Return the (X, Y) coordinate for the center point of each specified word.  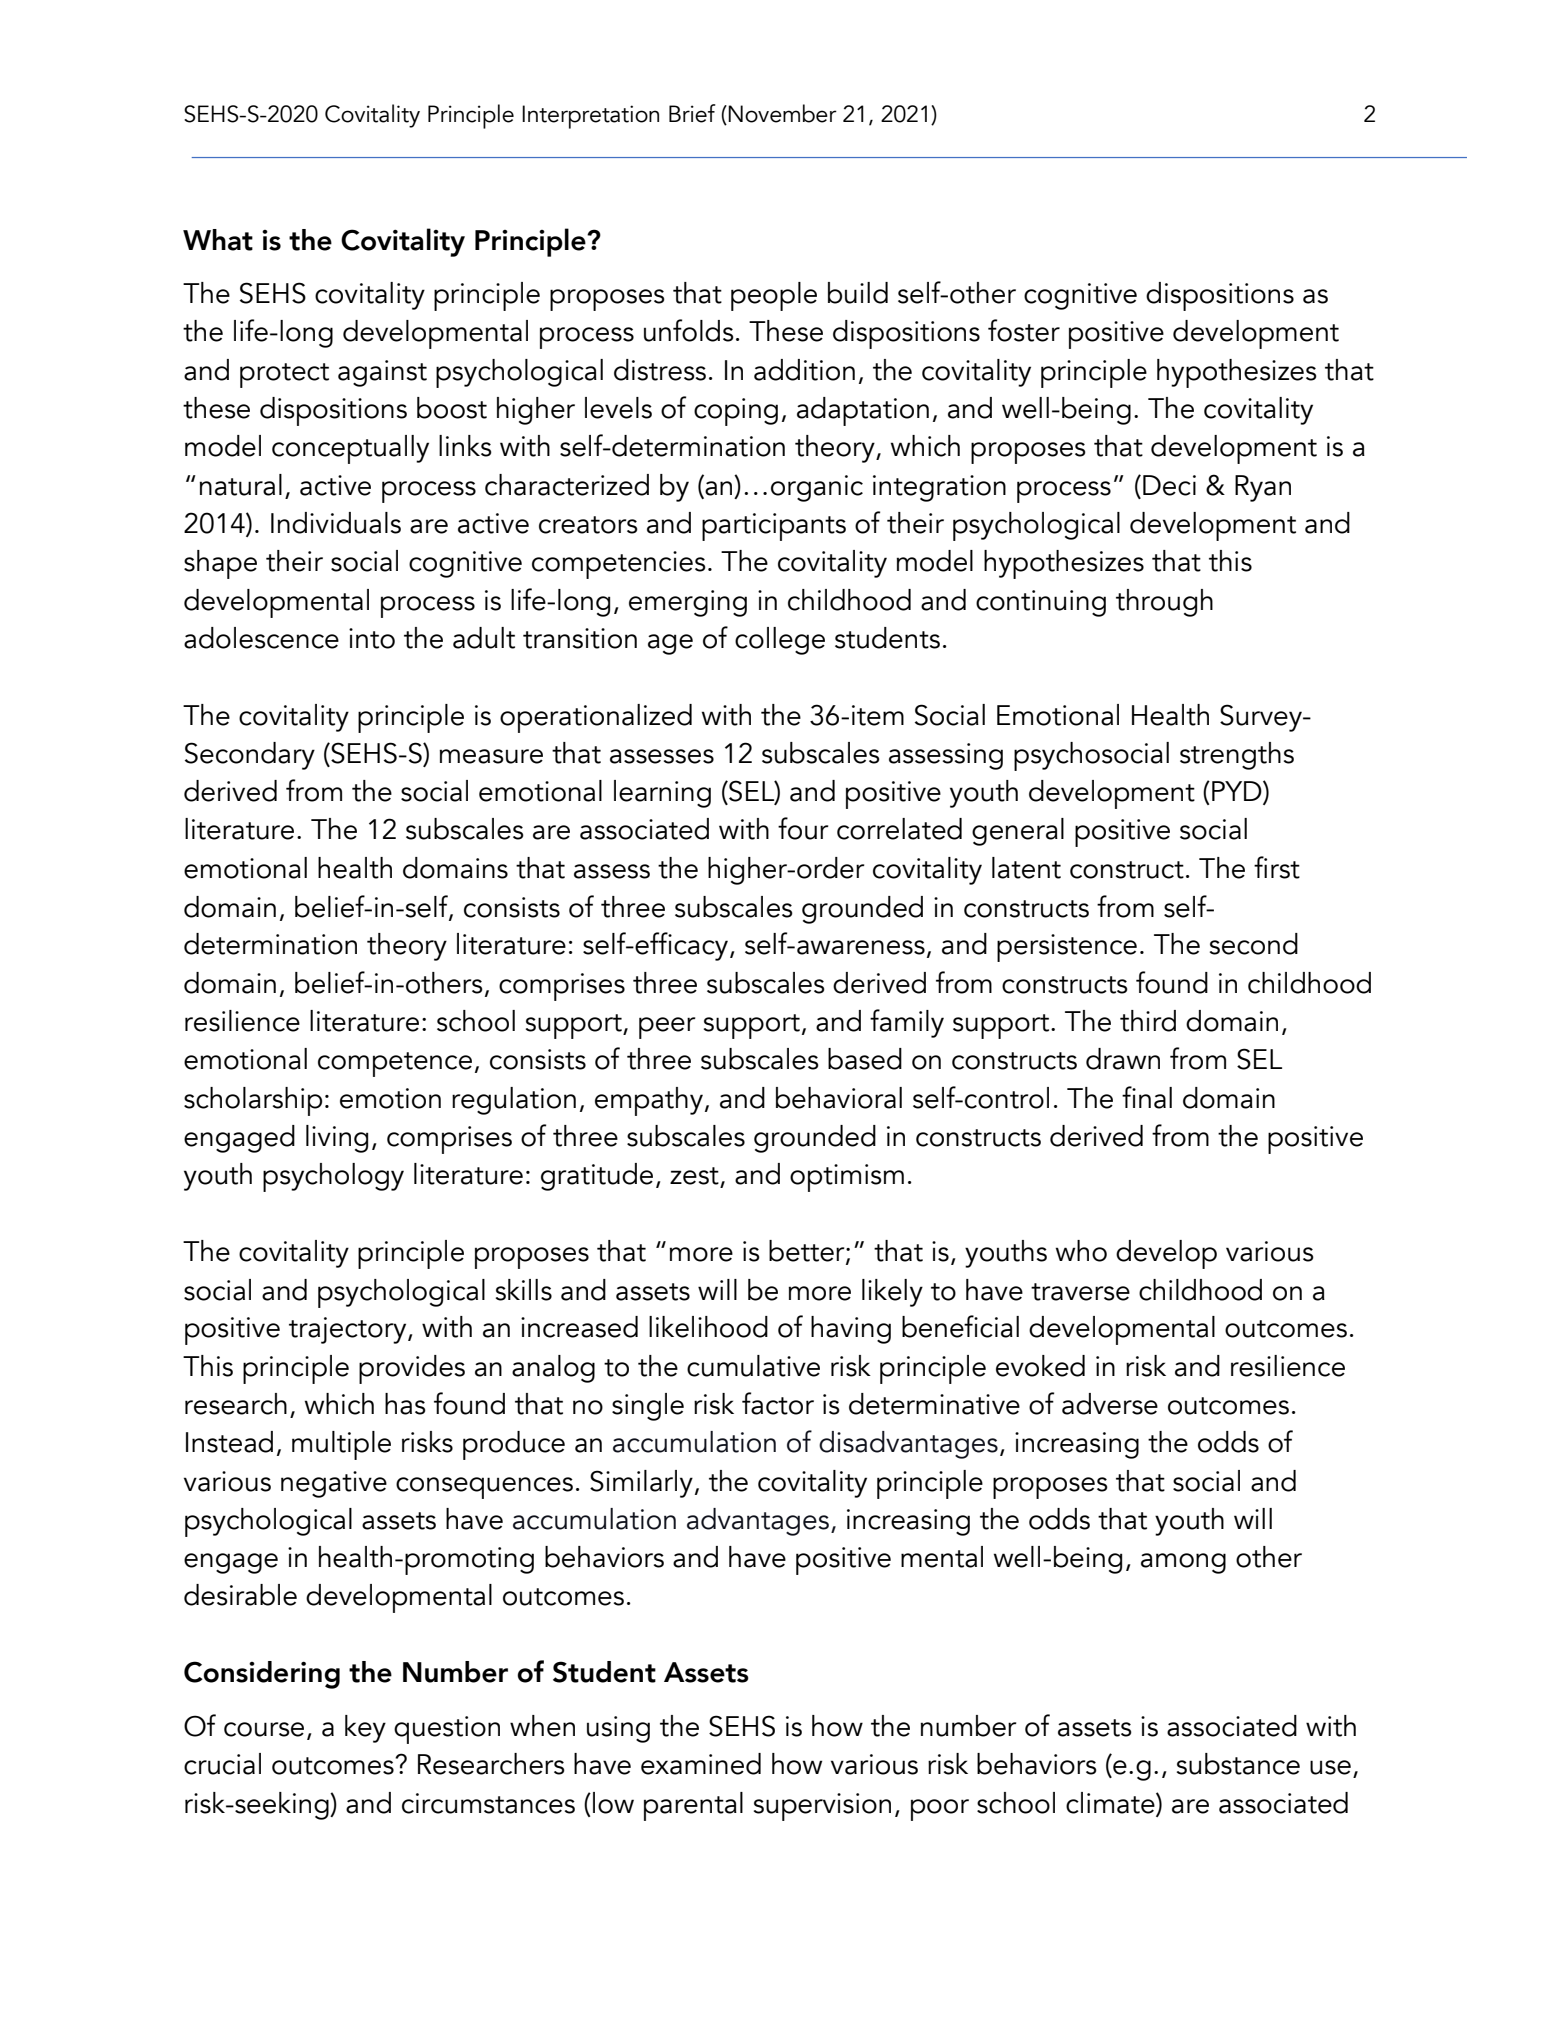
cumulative (753, 1366)
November (782, 113)
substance (1238, 1764)
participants (774, 527)
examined (701, 1764)
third (1148, 1021)
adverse (1110, 1404)
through (1164, 603)
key (365, 1729)
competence (395, 1064)
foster (1024, 330)
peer (667, 1028)
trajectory (349, 1330)
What (218, 240)
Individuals (336, 523)
